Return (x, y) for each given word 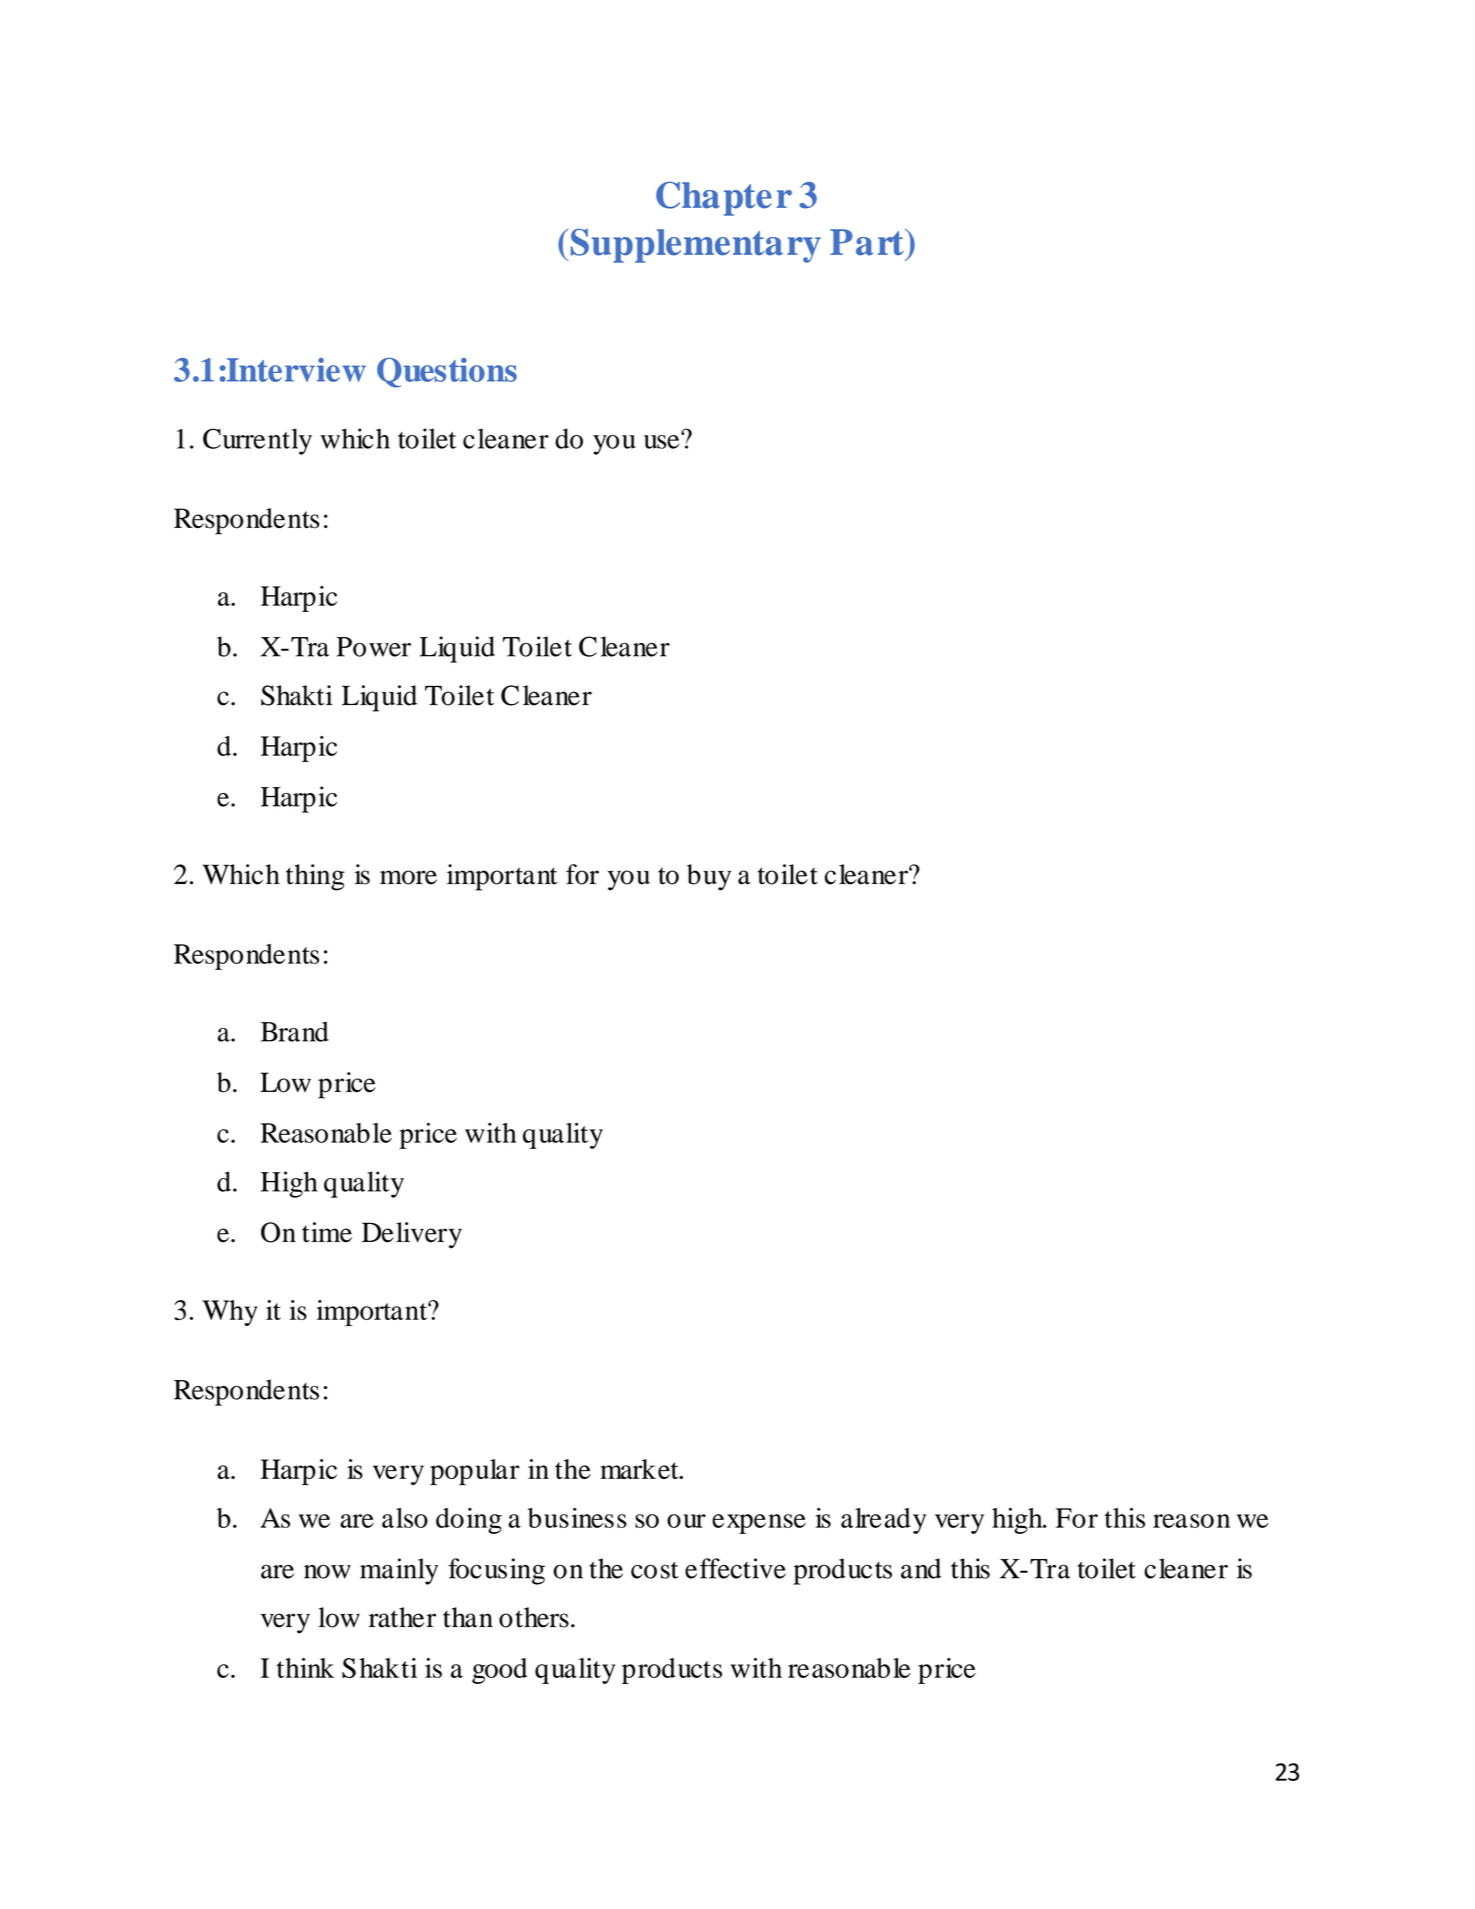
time (327, 1232)
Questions (447, 373)
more (408, 877)
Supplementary (696, 245)
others (534, 1617)
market (640, 1469)
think (305, 1668)
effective (735, 1568)
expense (759, 1524)
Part (868, 242)
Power (373, 647)
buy (709, 877)
